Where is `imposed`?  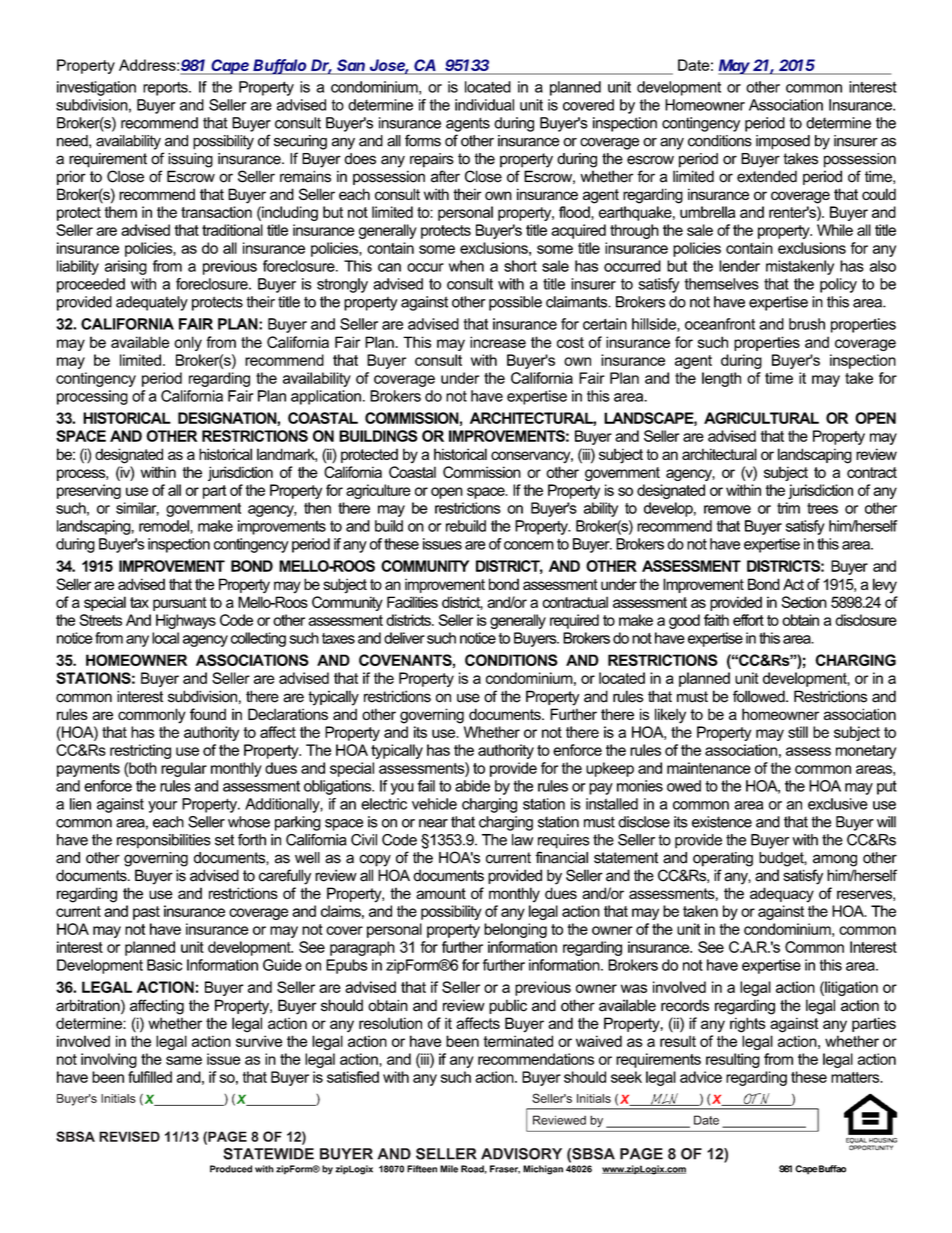
imposed is located at coordinates (783, 142).
